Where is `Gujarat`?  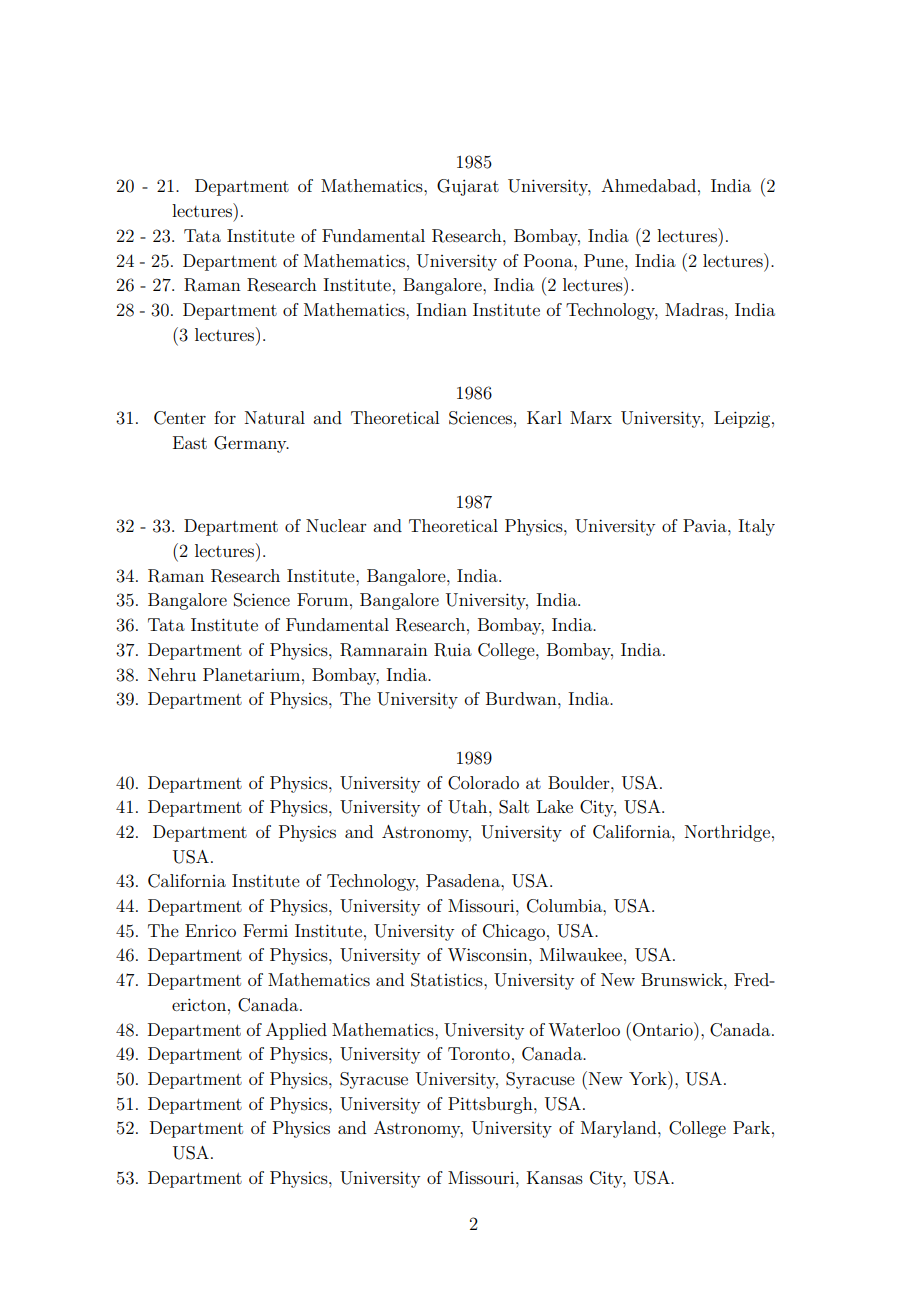
Gujarat is located at coordinates (468, 187).
